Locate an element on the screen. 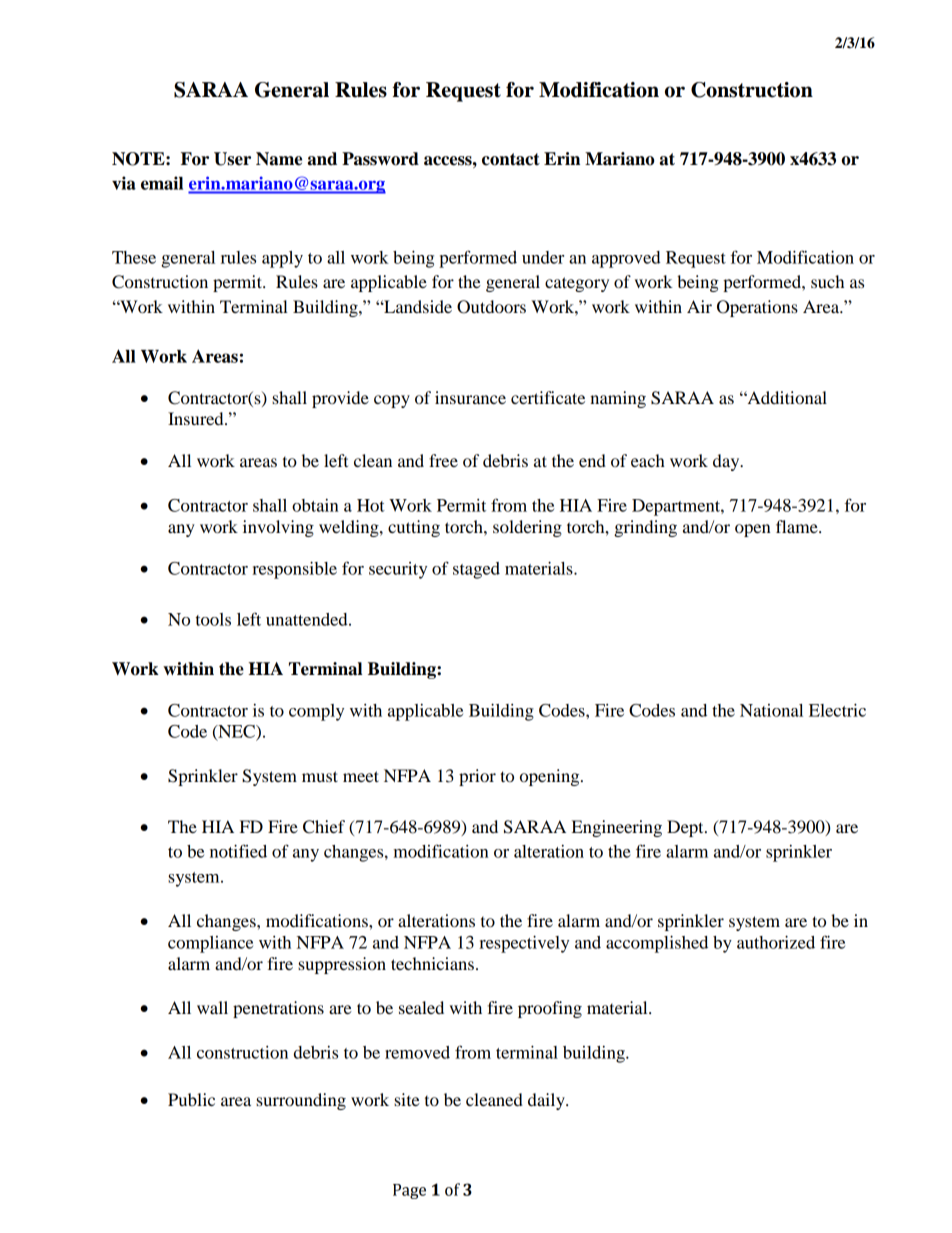  tools is located at coordinates (213, 619).
